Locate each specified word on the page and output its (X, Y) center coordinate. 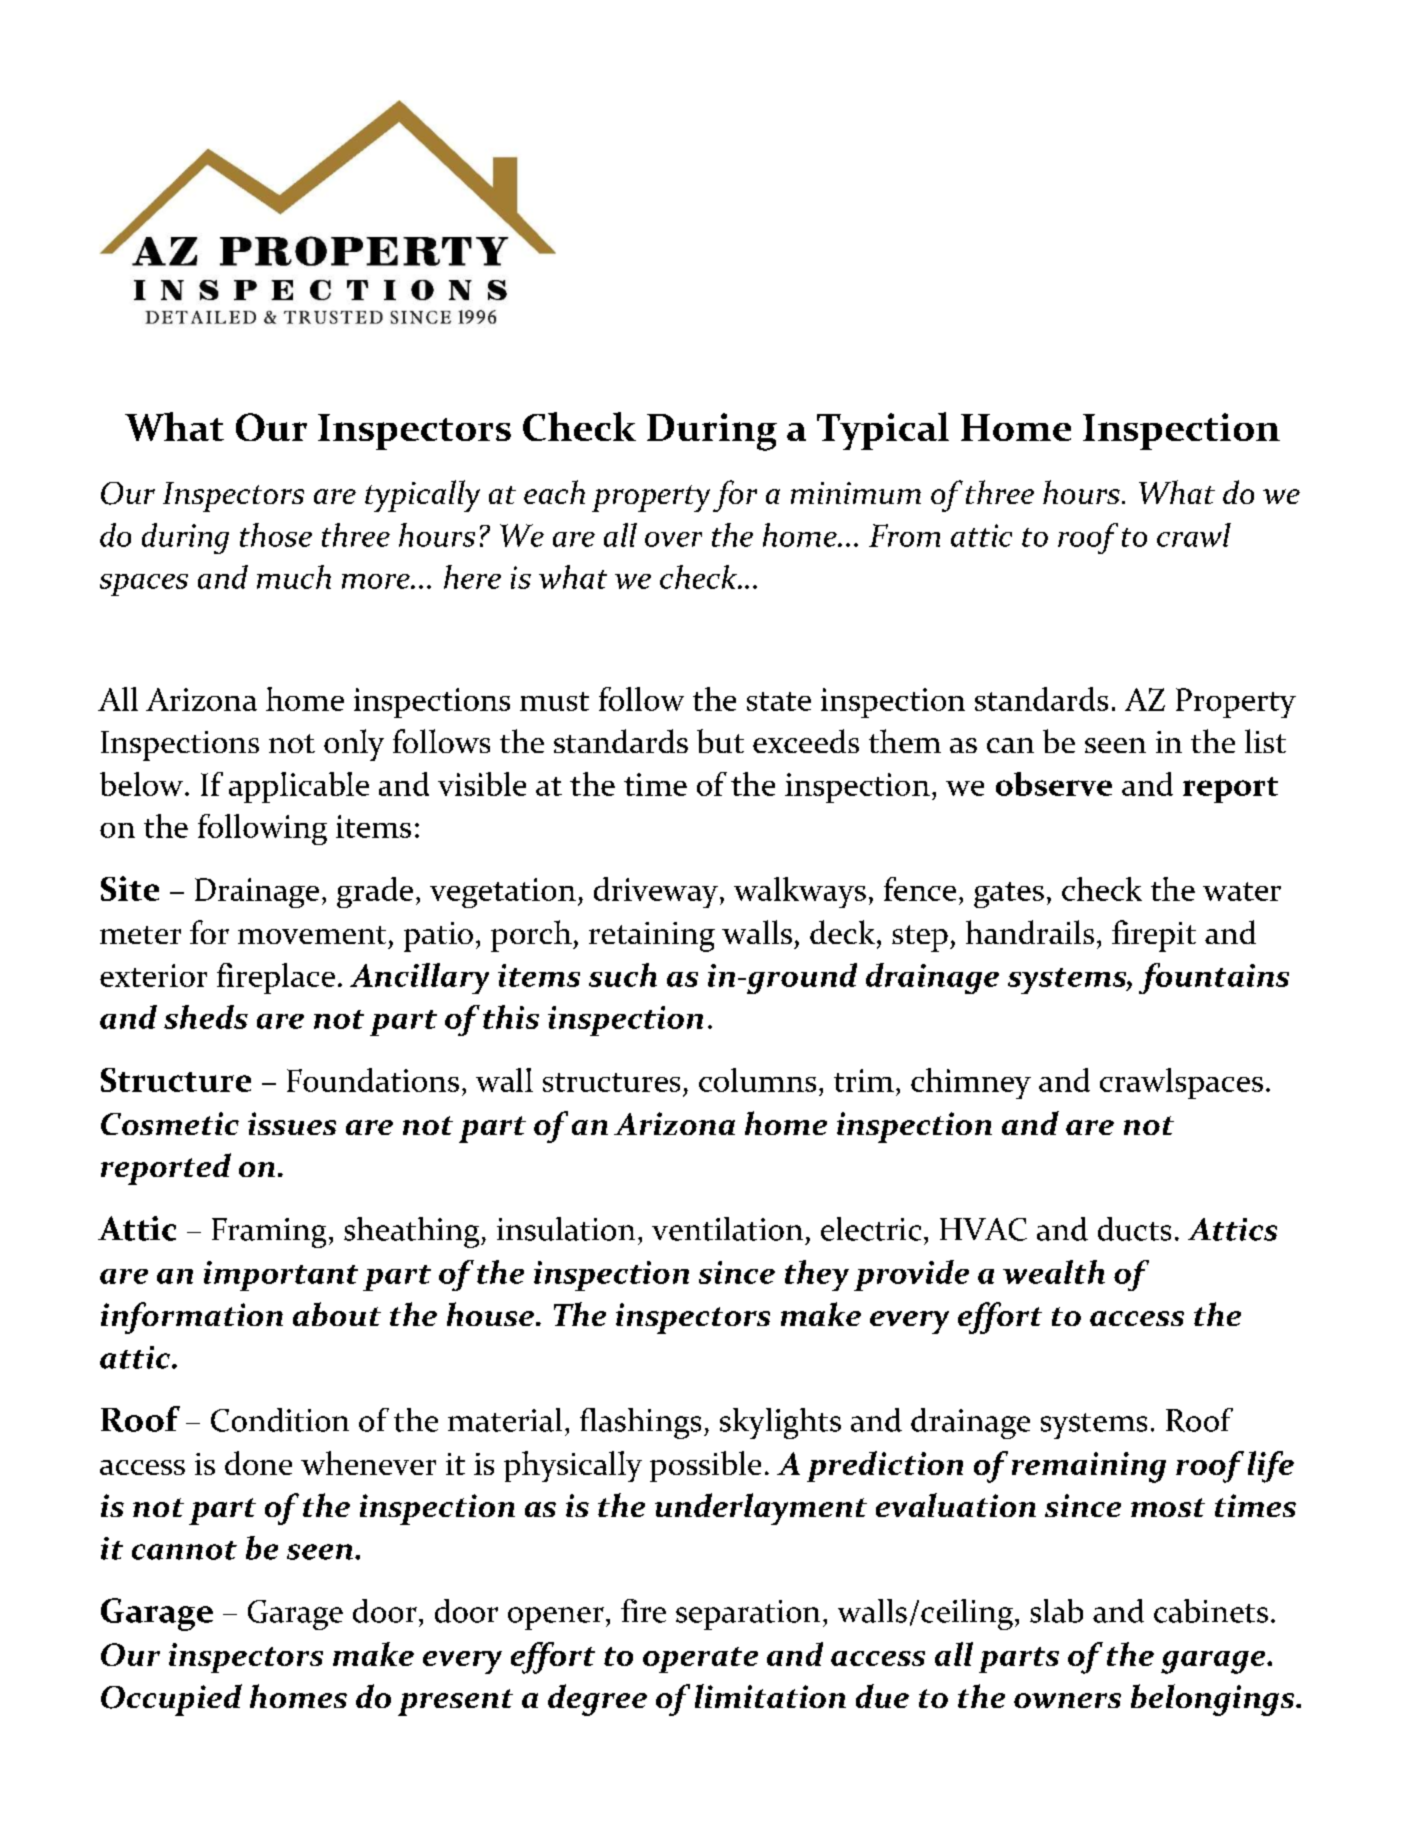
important (281, 1276)
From (904, 535)
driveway (657, 892)
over (673, 539)
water (1242, 891)
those (276, 535)
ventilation (727, 1229)
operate (700, 1660)
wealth (1054, 1272)
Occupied (171, 1700)
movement (312, 935)
